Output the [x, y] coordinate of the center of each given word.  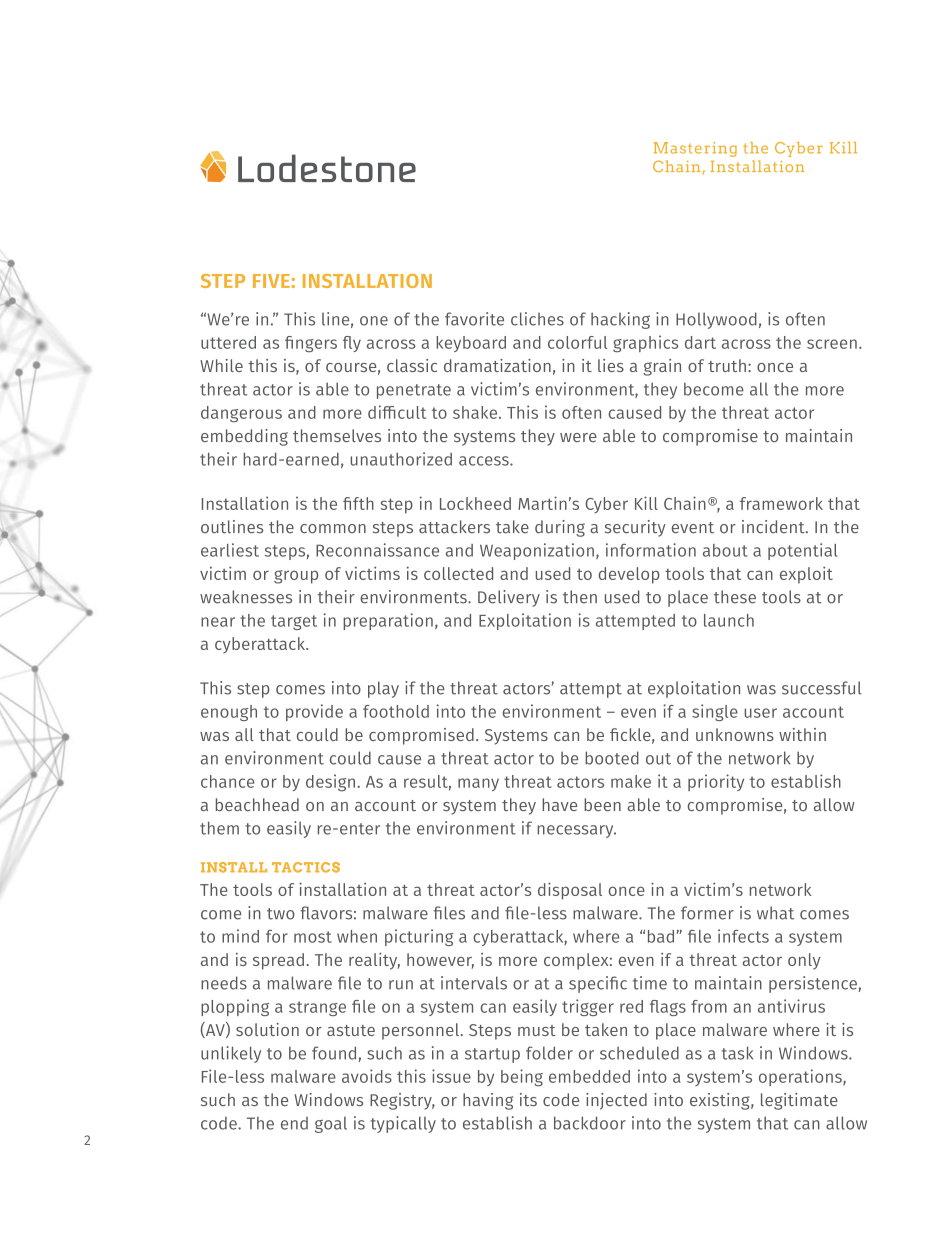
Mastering [695, 149]
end [294, 1123]
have [559, 804]
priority [716, 782]
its [528, 1099]
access [485, 461]
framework [781, 503]
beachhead [257, 804]
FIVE [271, 281]
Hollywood [716, 320]
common [333, 529]
